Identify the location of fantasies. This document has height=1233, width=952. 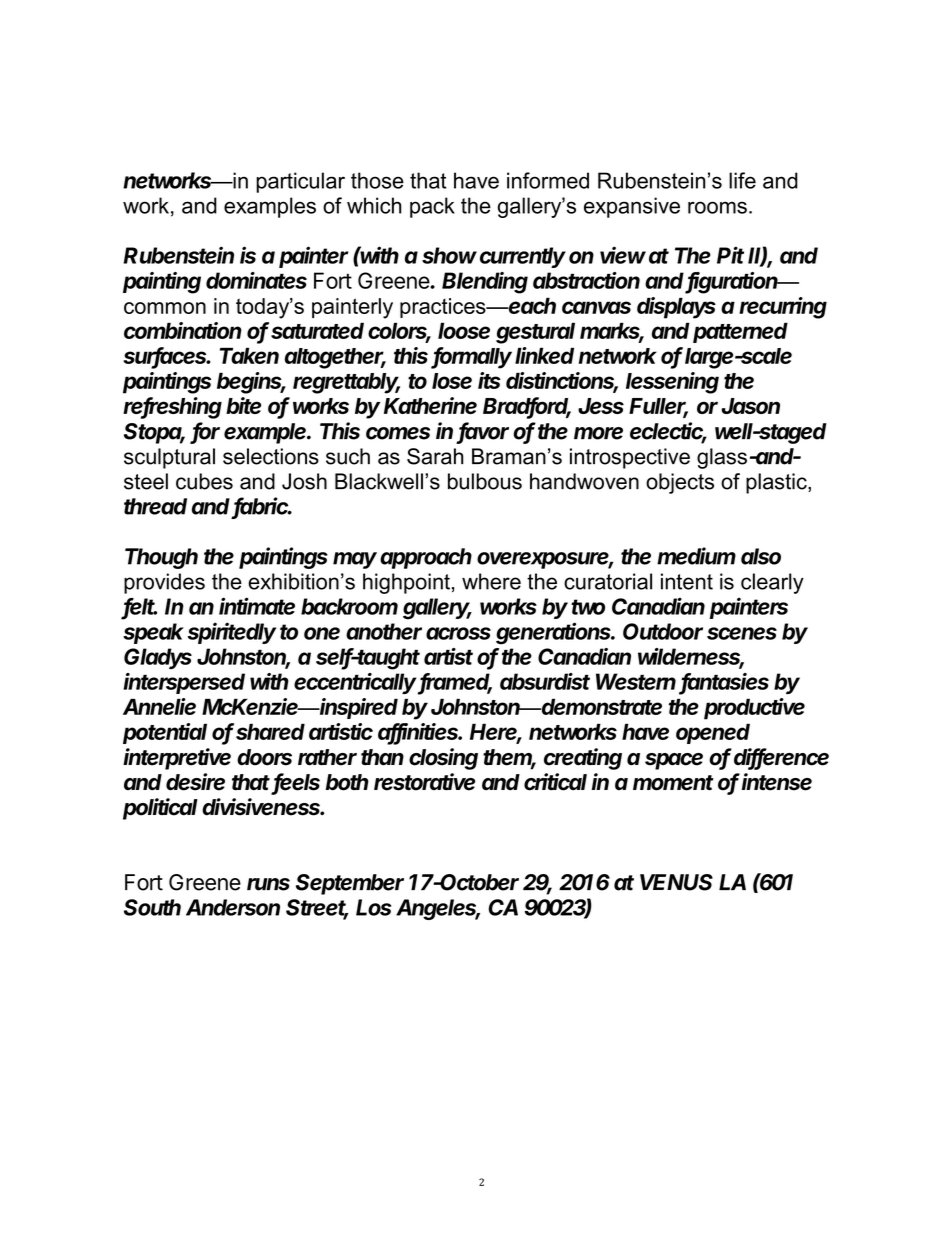
(725, 682).
